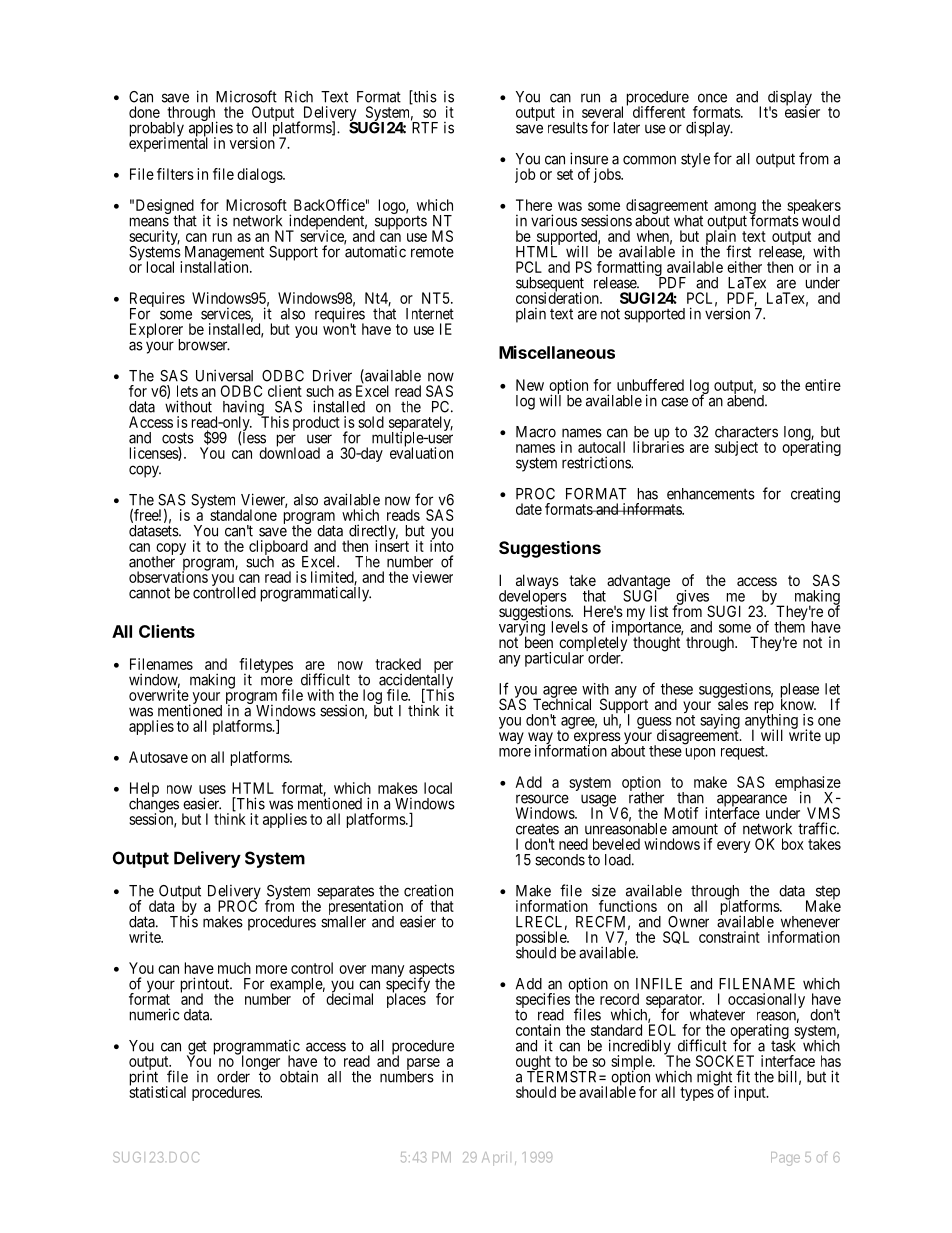  Describe the element at coordinates (169, 576) in the page. I see `observations` at that location.
